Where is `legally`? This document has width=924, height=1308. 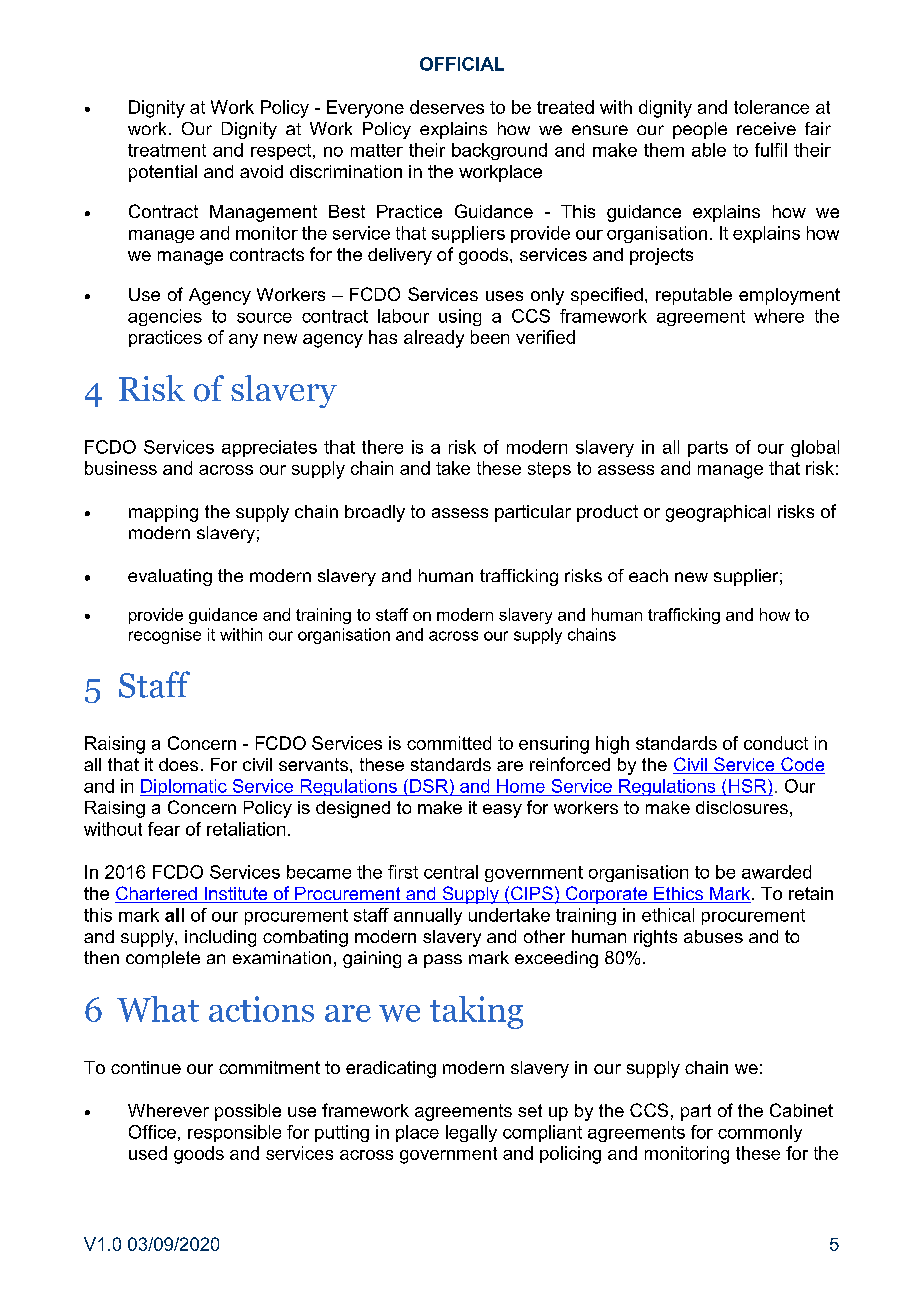 legally is located at coordinates (471, 1133).
